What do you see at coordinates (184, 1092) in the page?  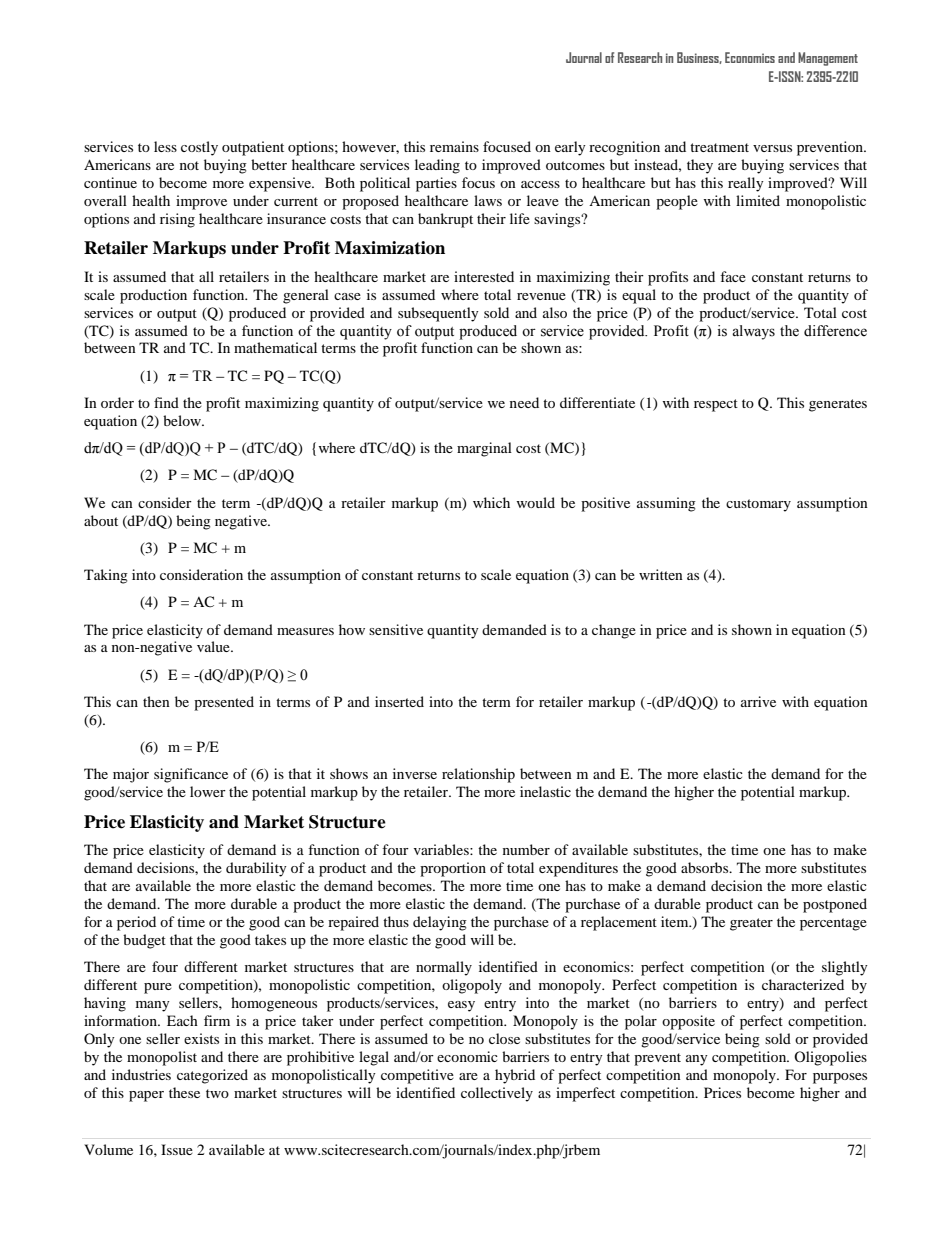 I see `these` at bounding box center [184, 1092].
